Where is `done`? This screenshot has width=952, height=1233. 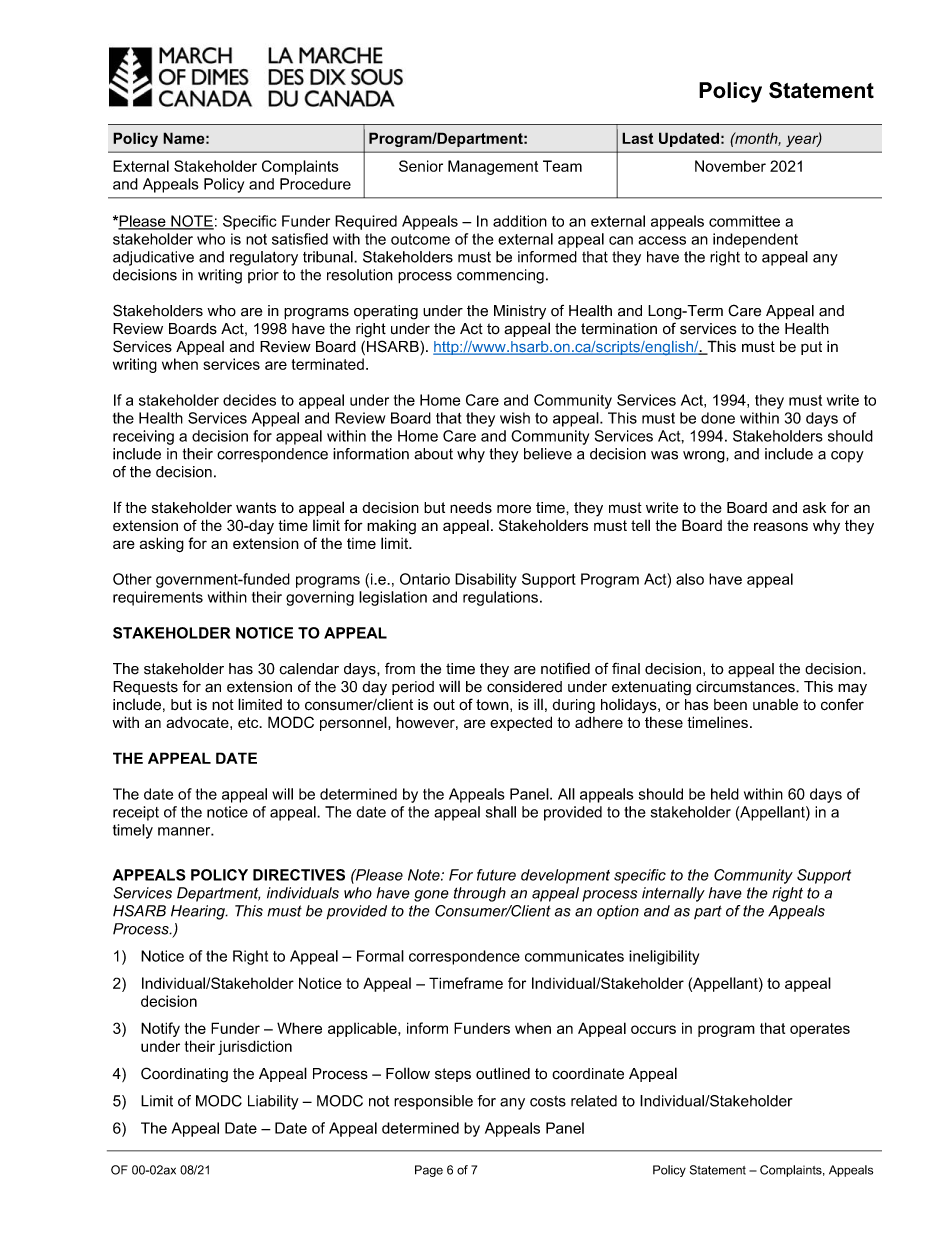
done is located at coordinates (718, 418).
